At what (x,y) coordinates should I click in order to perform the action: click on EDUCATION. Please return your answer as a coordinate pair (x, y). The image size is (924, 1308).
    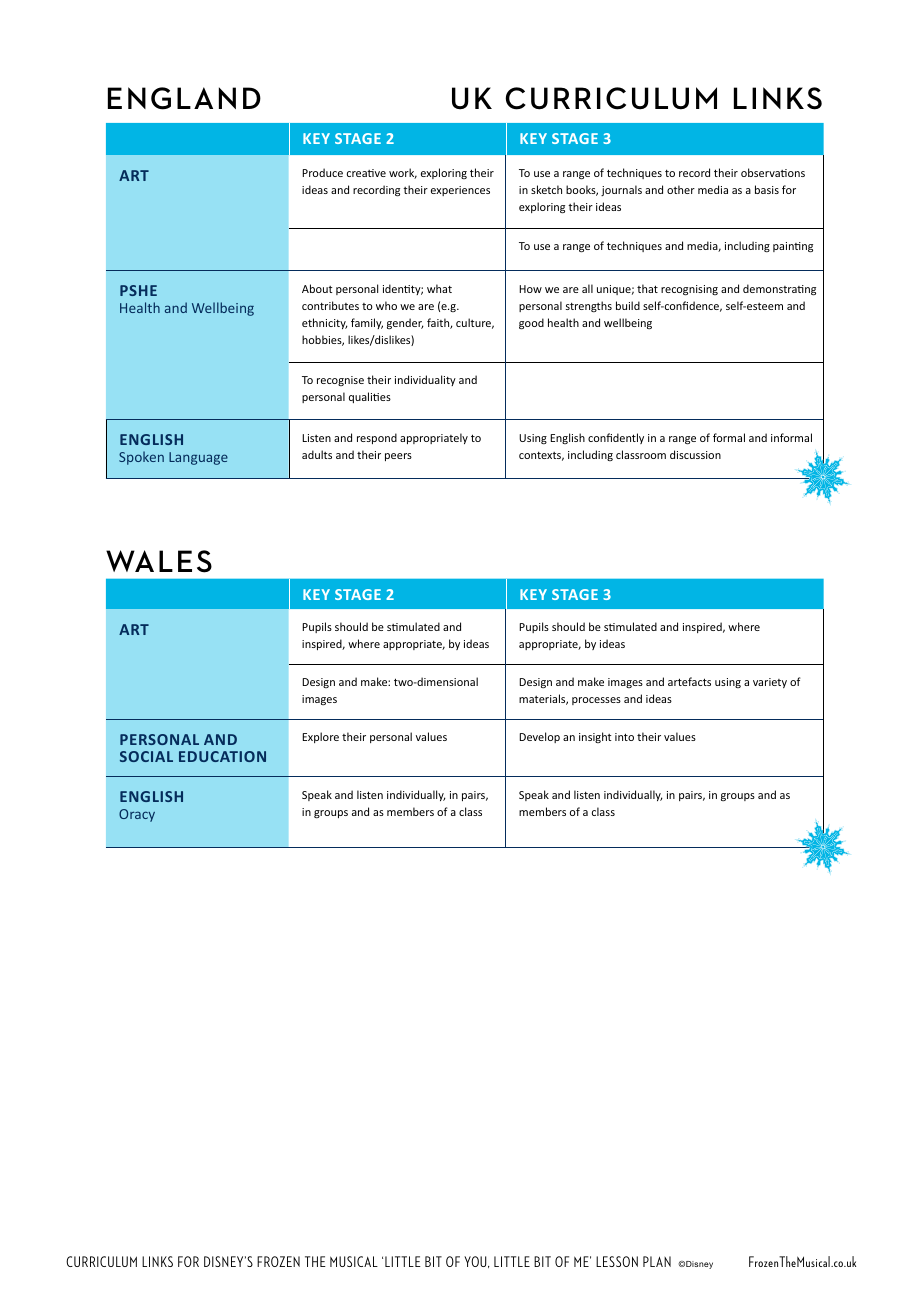
    Looking at the image, I should click on (222, 756).
